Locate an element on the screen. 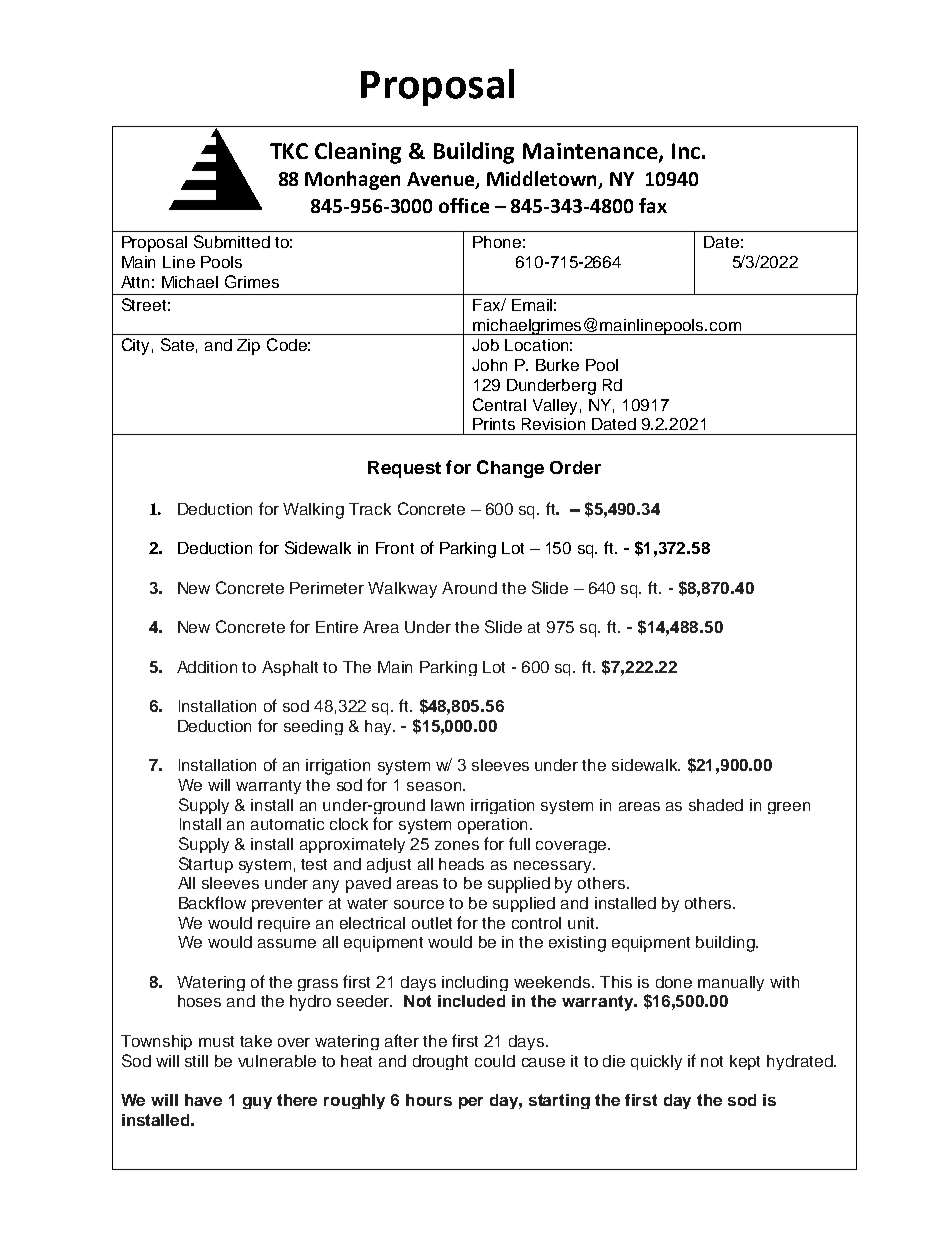 The width and height of the screenshot is (952, 1233). Order is located at coordinates (575, 467).
